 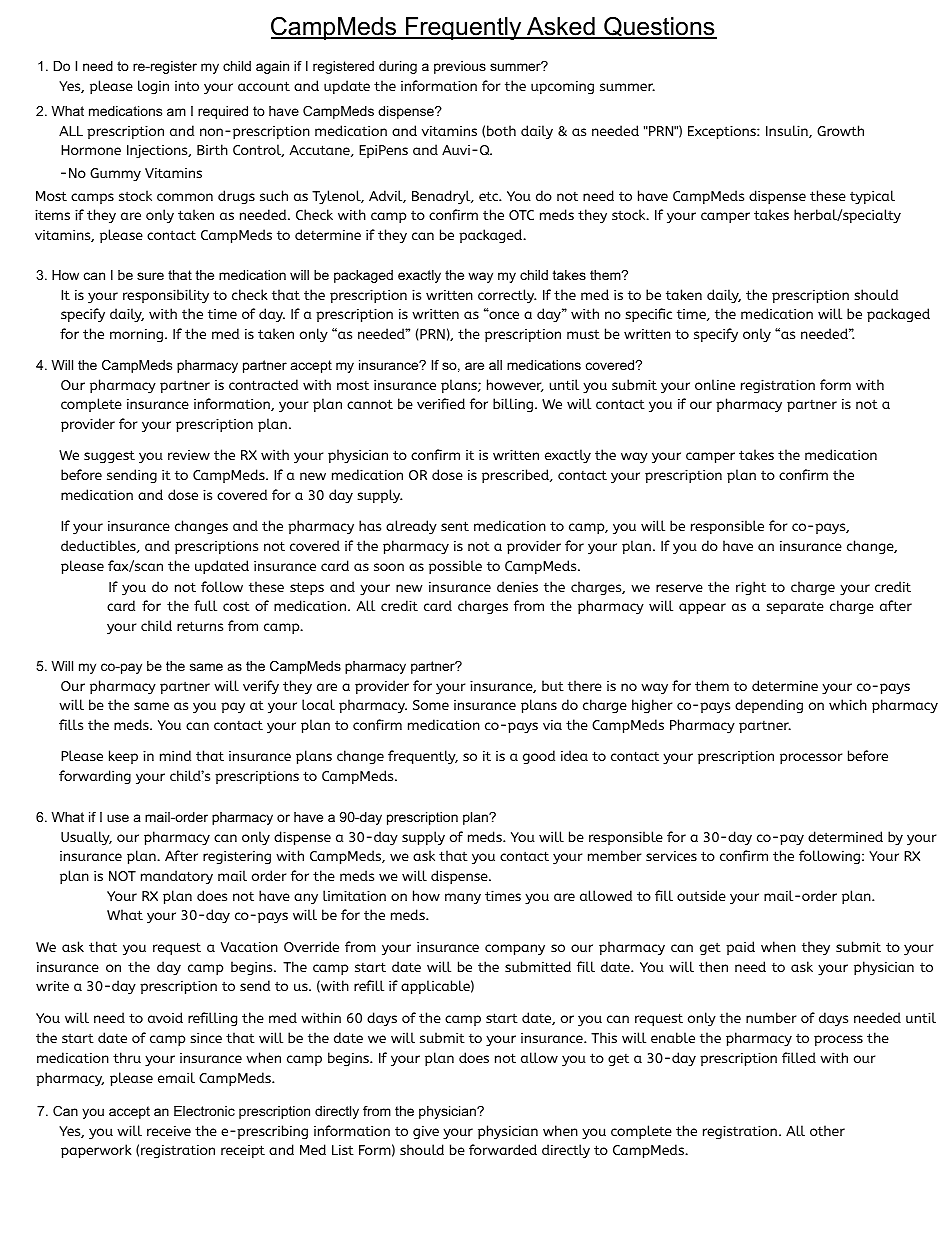 What do you see at coordinates (177, 877) in the screenshot?
I see `mandatory` at bounding box center [177, 877].
